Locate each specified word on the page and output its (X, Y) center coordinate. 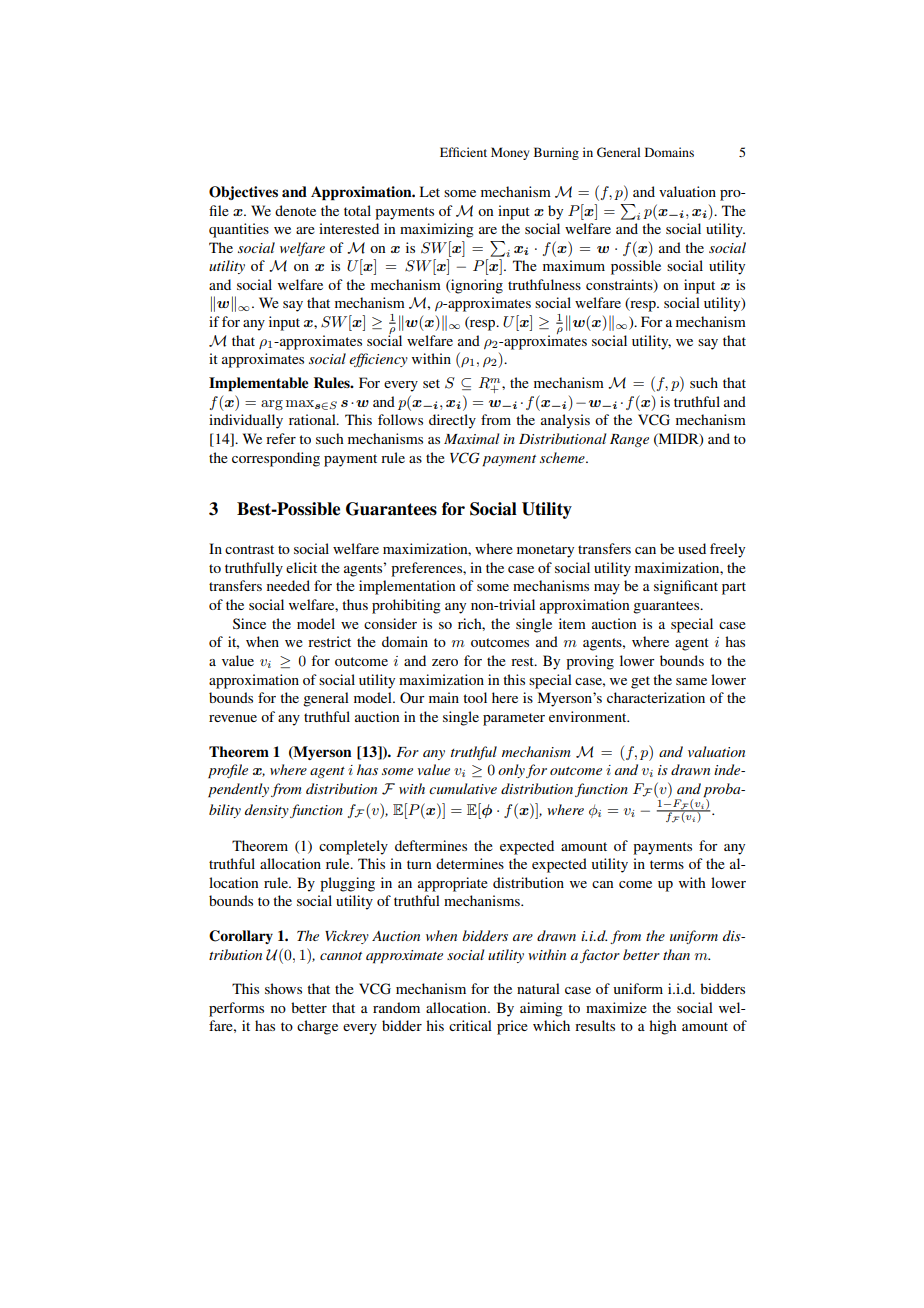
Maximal (471, 438)
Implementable (258, 384)
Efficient (463, 152)
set (431, 383)
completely (353, 847)
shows (283, 988)
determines (470, 863)
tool (475, 697)
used (692, 548)
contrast (249, 549)
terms (667, 864)
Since (249, 623)
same (691, 681)
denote (295, 210)
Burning (556, 153)
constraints (620, 285)
